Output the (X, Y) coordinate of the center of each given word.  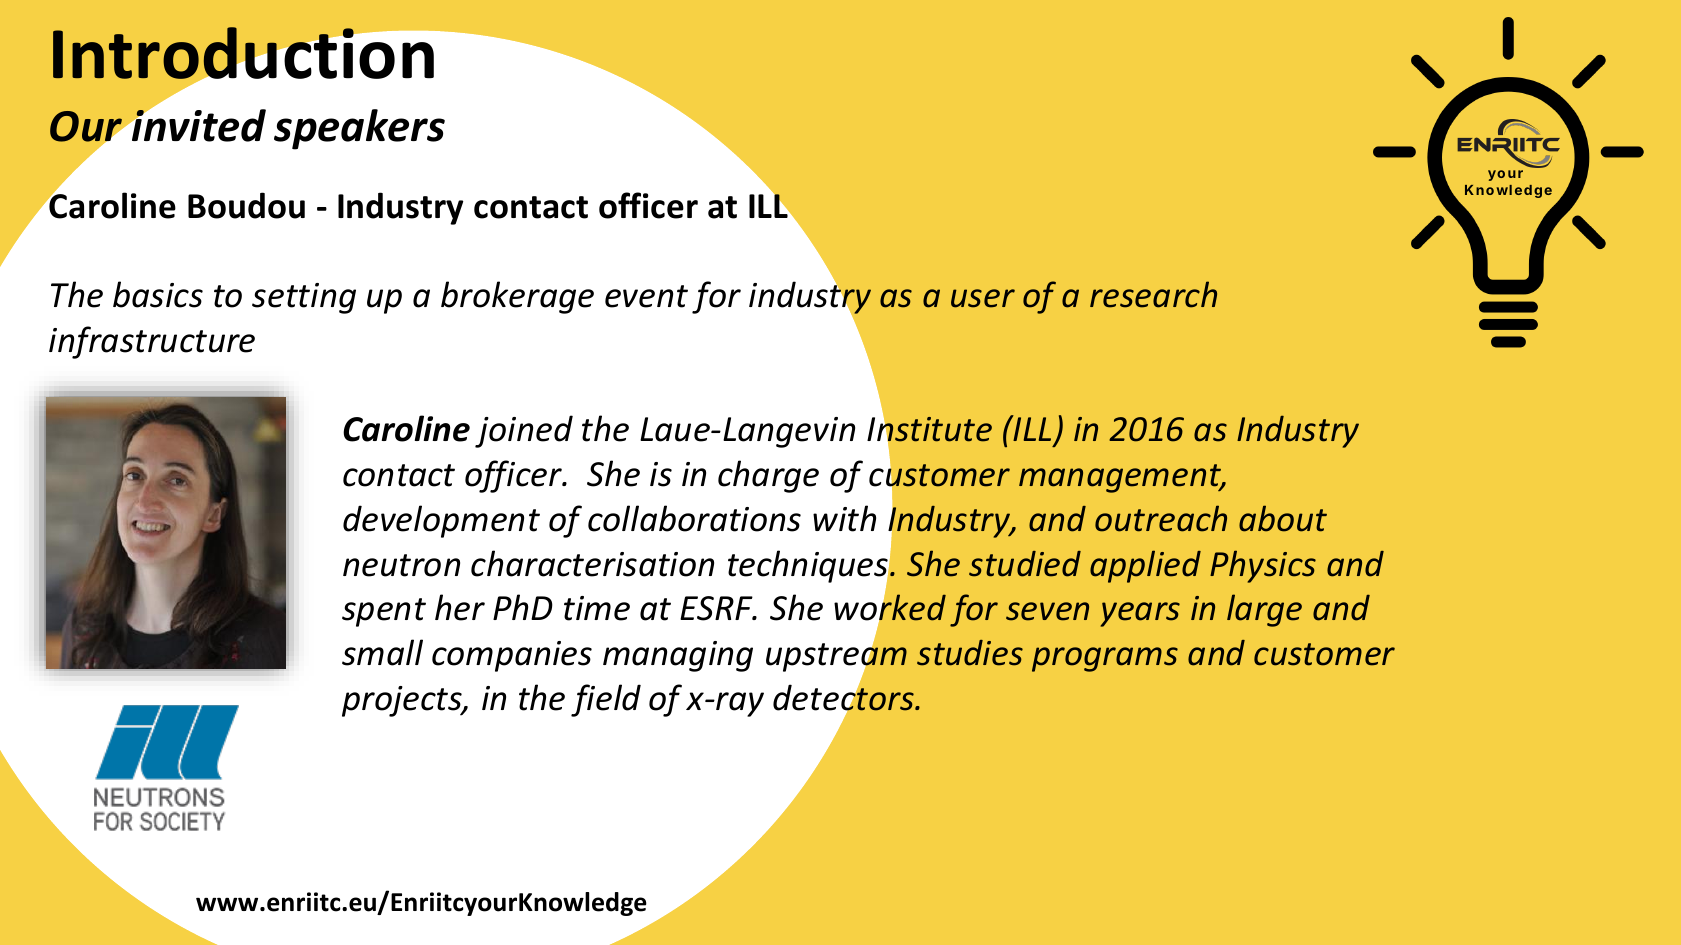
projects (403, 701)
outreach (1161, 518)
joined (524, 431)
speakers (359, 129)
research (1153, 294)
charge (768, 476)
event (646, 296)
